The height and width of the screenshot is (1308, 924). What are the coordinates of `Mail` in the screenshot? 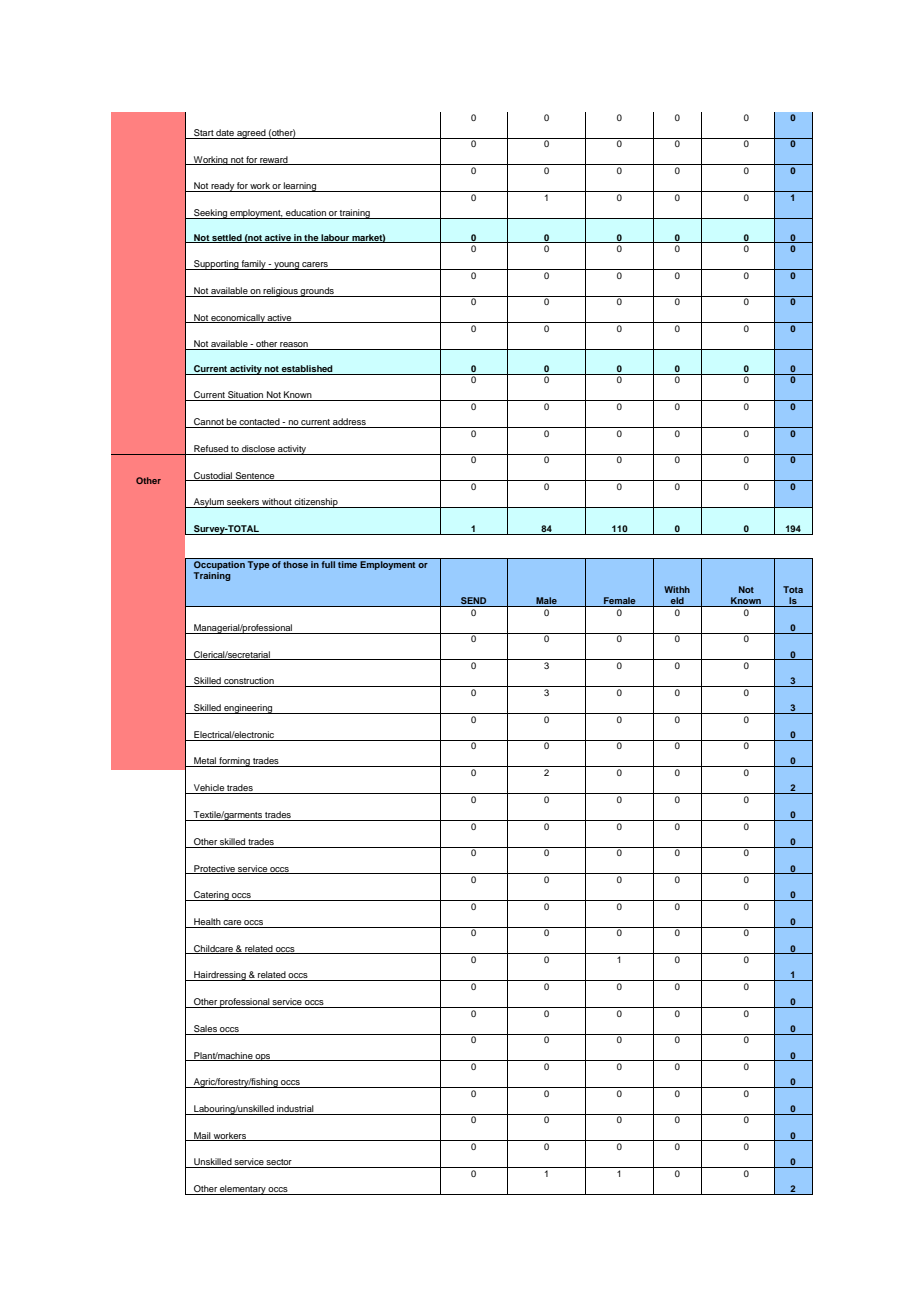 It's located at (202, 1136).
